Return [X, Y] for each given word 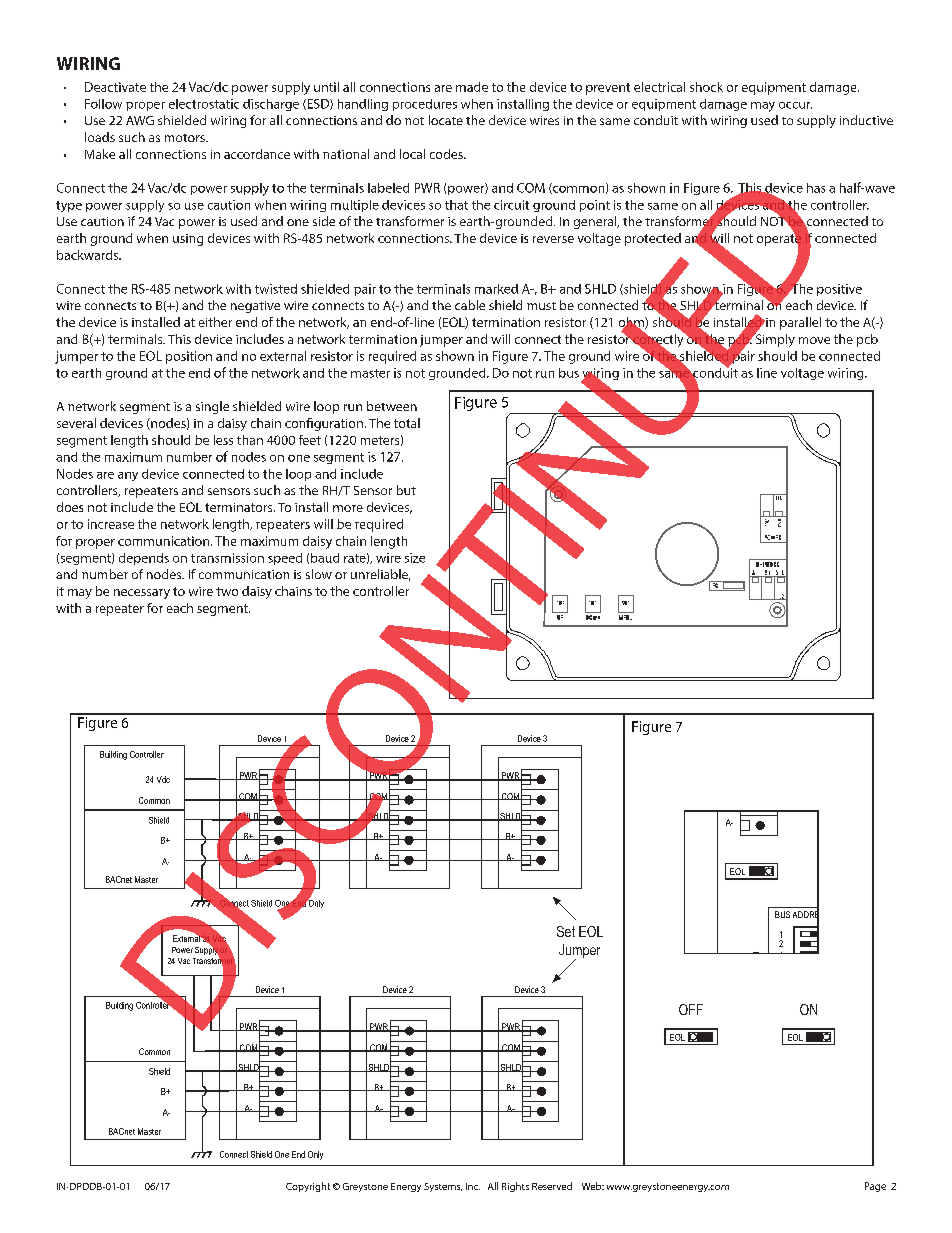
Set [566, 931]
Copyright [308, 1187]
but [406, 490]
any [128, 476]
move [814, 340]
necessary [142, 594]
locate [446, 120]
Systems [443, 1187]
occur [795, 105]
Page [875, 1187]
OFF [691, 1009]
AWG [140, 120]
